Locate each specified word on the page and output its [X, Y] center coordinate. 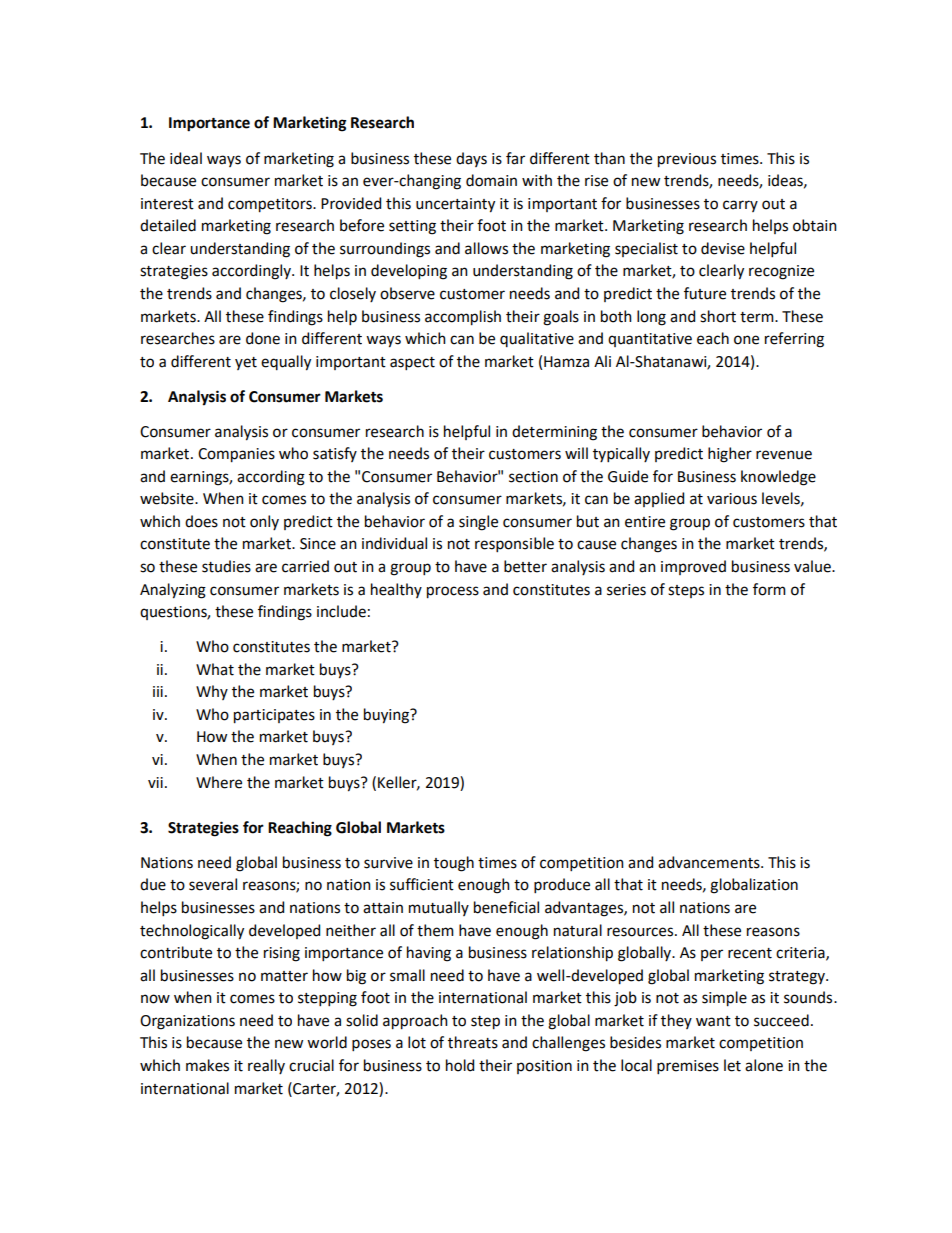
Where [219, 782]
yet [246, 363]
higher [730, 455]
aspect [412, 363]
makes [207, 1065]
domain [491, 180]
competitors [271, 205]
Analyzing [173, 591]
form [769, 589]
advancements [710, 862]
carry [740, 206]
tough [454, 864]
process [453, 592]
